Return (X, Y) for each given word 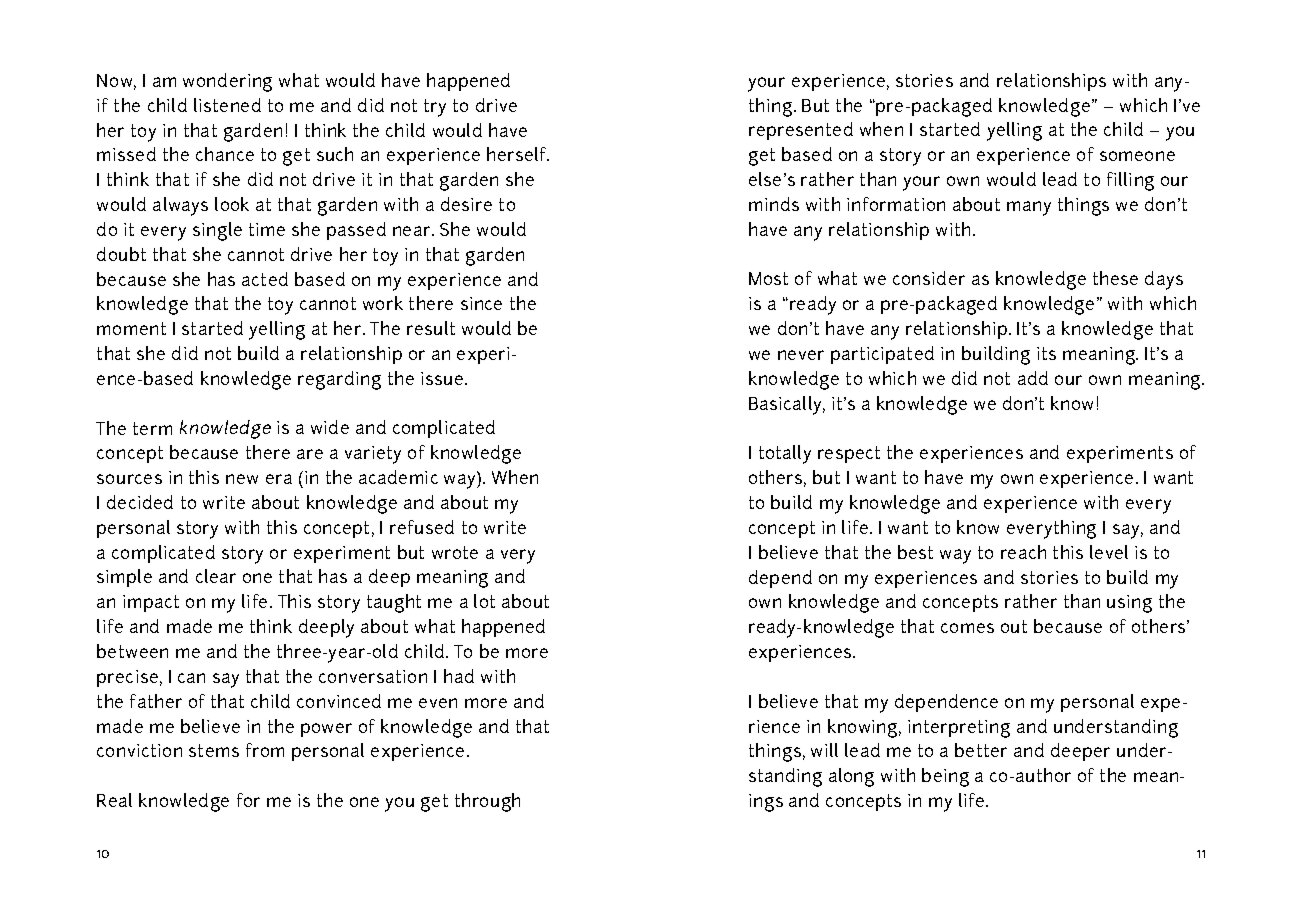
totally (785, 454)
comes (967, 628)
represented (801, 131)
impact (151, 603)
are (310, 454)
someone (1137, 156)
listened (227, 105)
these (1115, 278)
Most (768, 278)
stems (214, 750)
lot (484, 601)
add (1033, 378)
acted (265, 279)
